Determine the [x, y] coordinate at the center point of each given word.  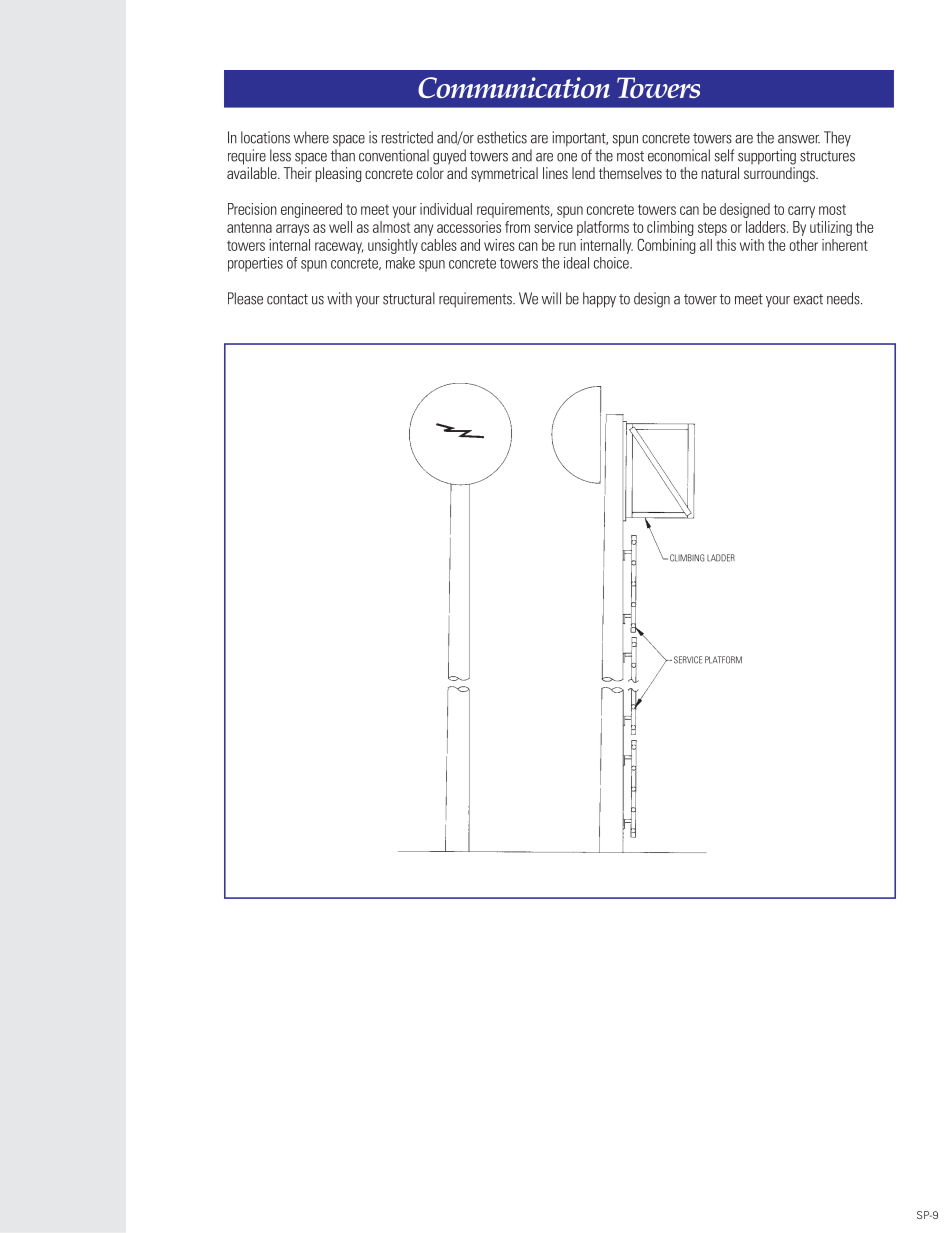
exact [808, 299]
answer [799, 139]
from [517, 227]
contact [287, 299]
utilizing [831, 228]
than [343, 155]
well [340, 227]
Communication [514, 87]
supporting [767, 157]
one [567, 157]
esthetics [502, 137]
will [551, 298]
